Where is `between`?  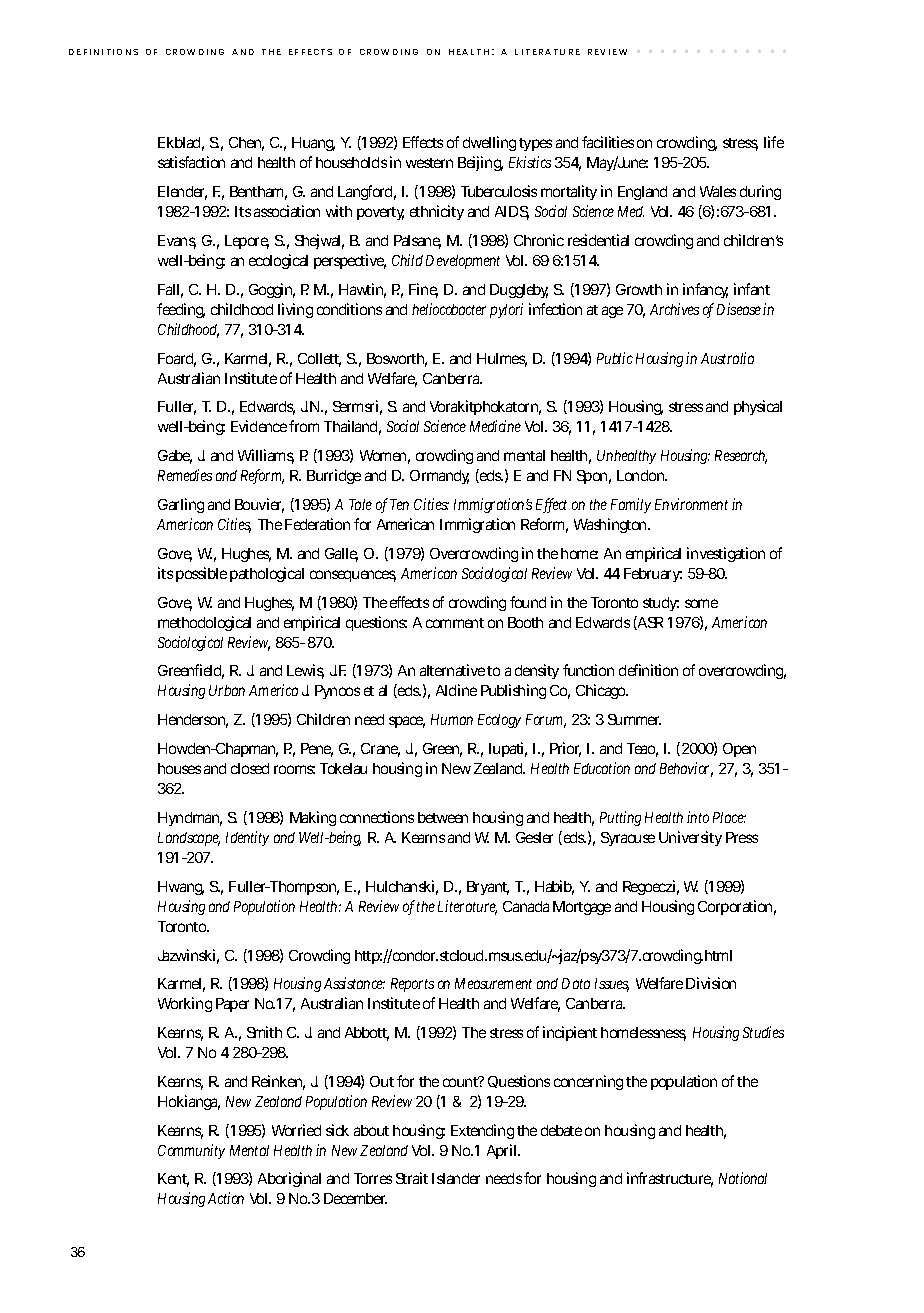 between is located at coordinates (443, 817).
